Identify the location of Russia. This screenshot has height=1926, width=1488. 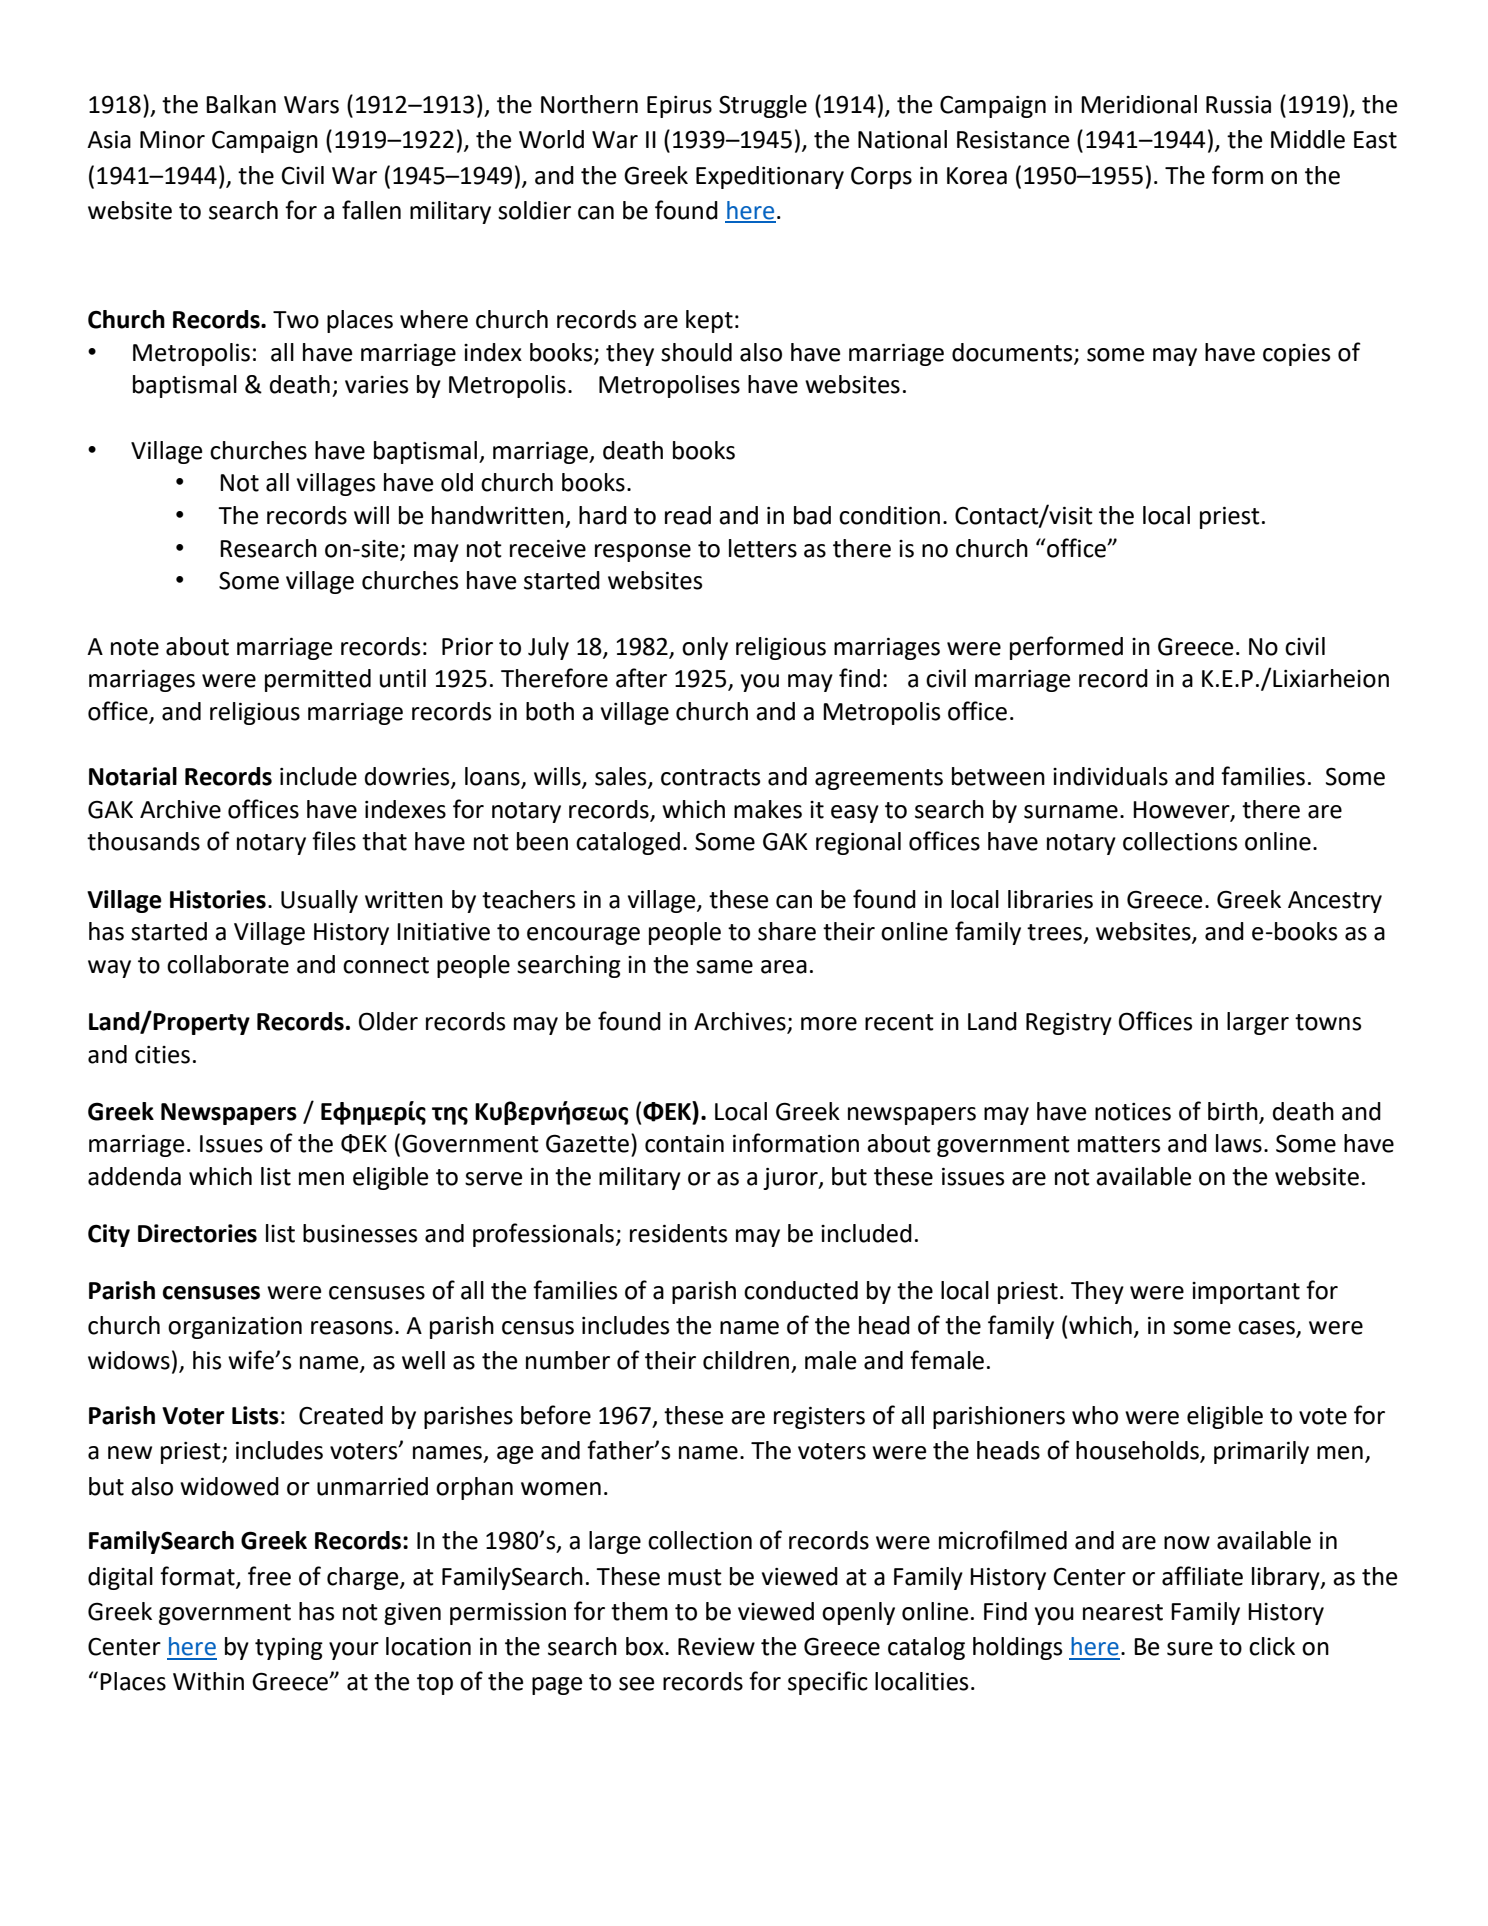
(1238, 105).
